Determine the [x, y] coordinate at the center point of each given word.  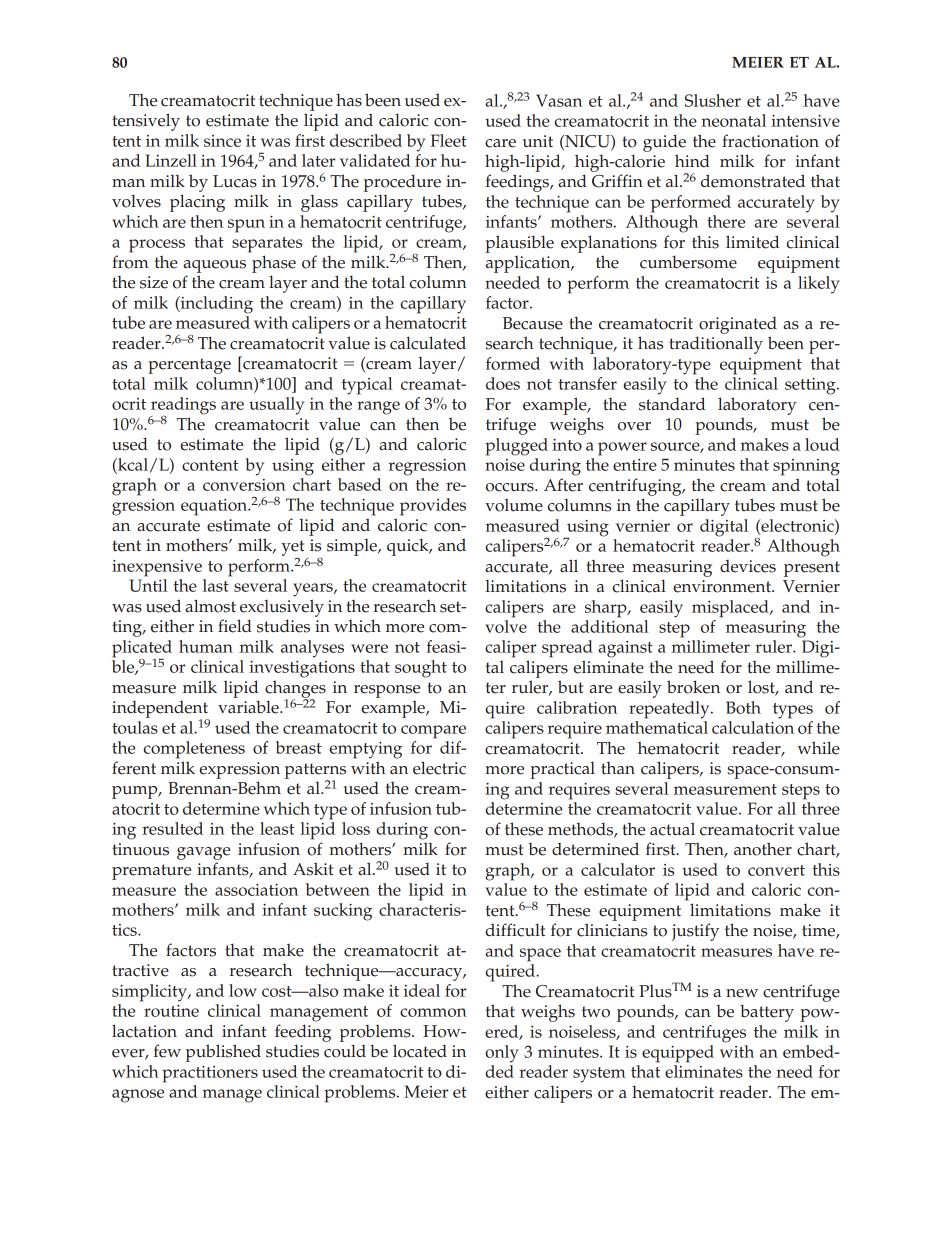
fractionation [770, 141]
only [502, 1054]
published [223, 1053]
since [222, 141]
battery [767, 1013]
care [500, 143]
